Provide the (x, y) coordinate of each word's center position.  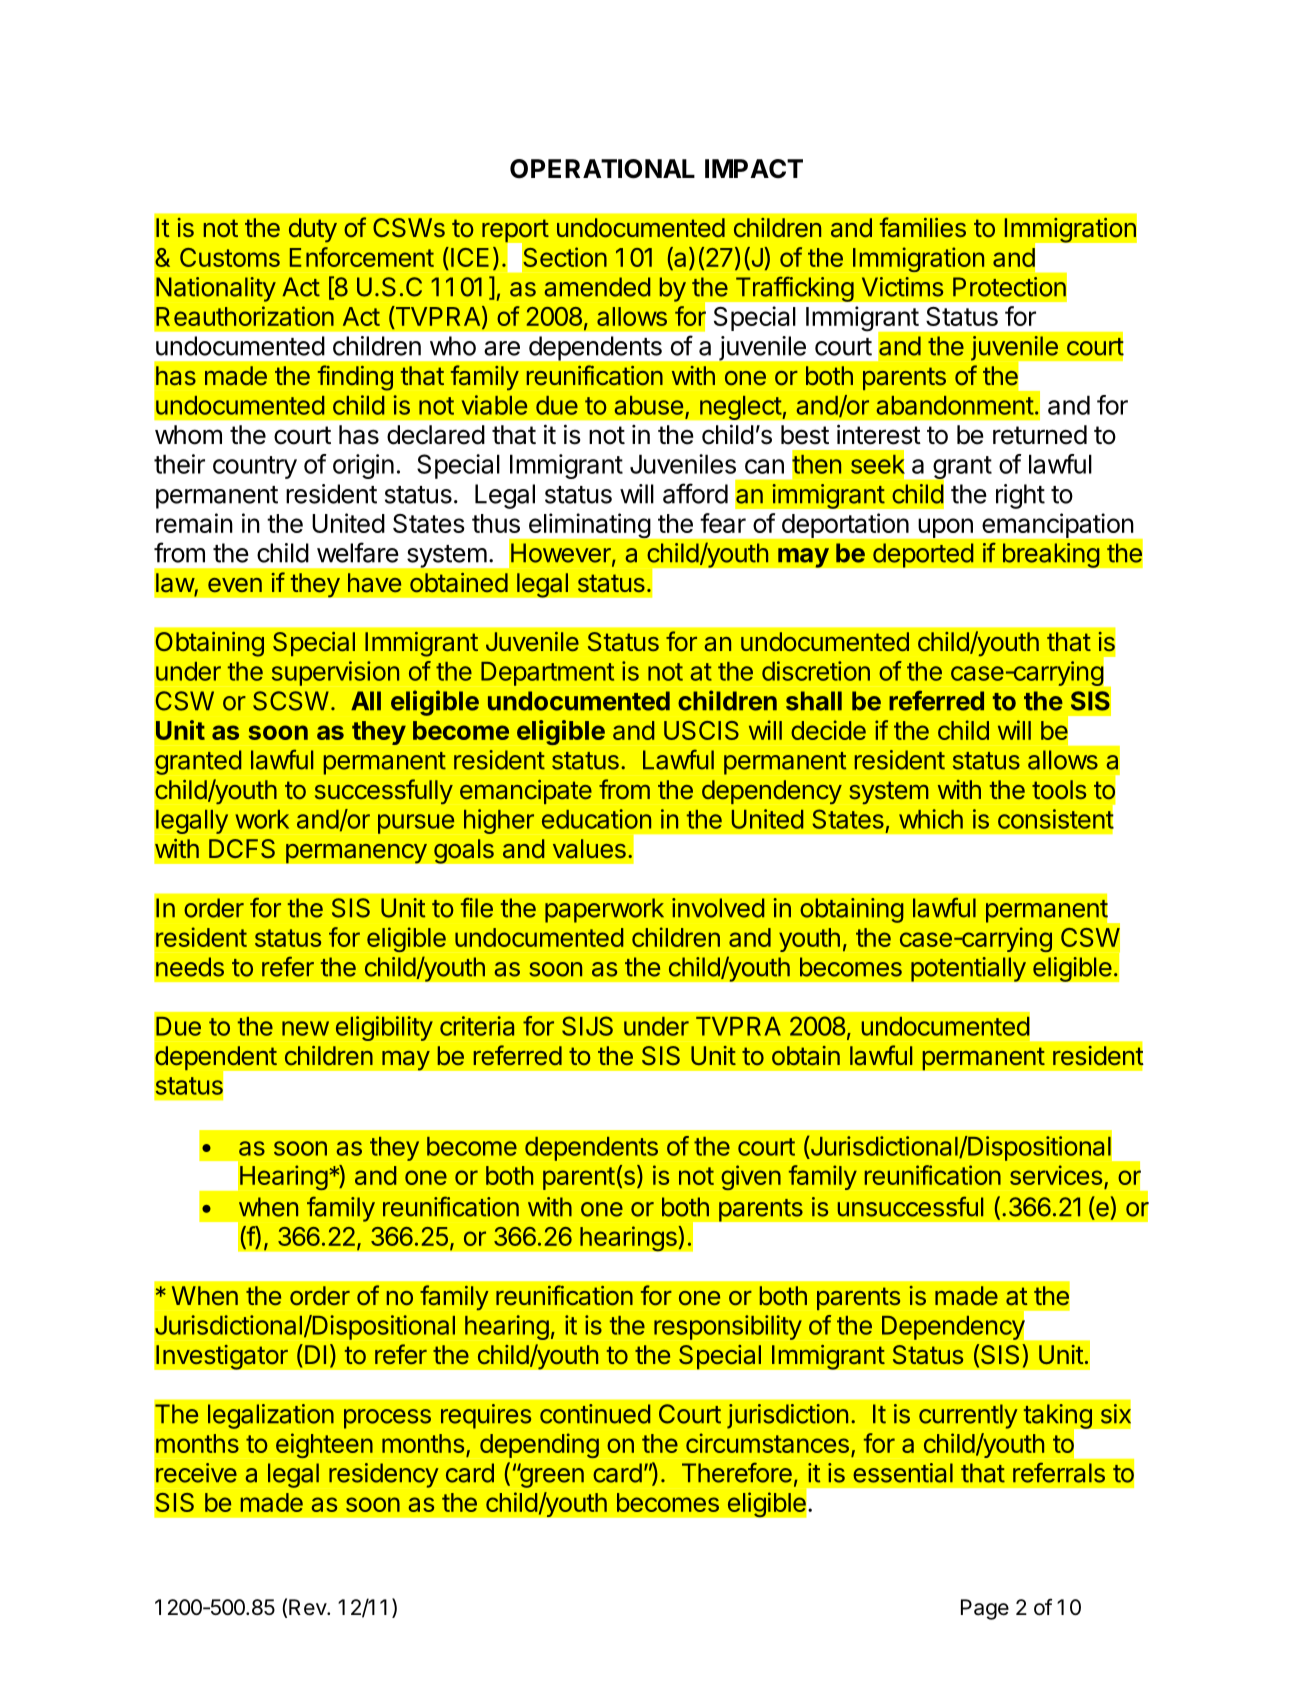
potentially (968, 969)
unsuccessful (910, 1206)
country (255, 467)
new (305, 1028)
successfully (384, 791)
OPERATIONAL (602, 169)
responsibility (728, 1327)
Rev (308, 1607)
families (923, 227)
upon (946, 528)
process (387, 1419)
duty (313, 230)
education (596, 819)
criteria (477, 1026)
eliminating (589, 525)
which (931, 819)
